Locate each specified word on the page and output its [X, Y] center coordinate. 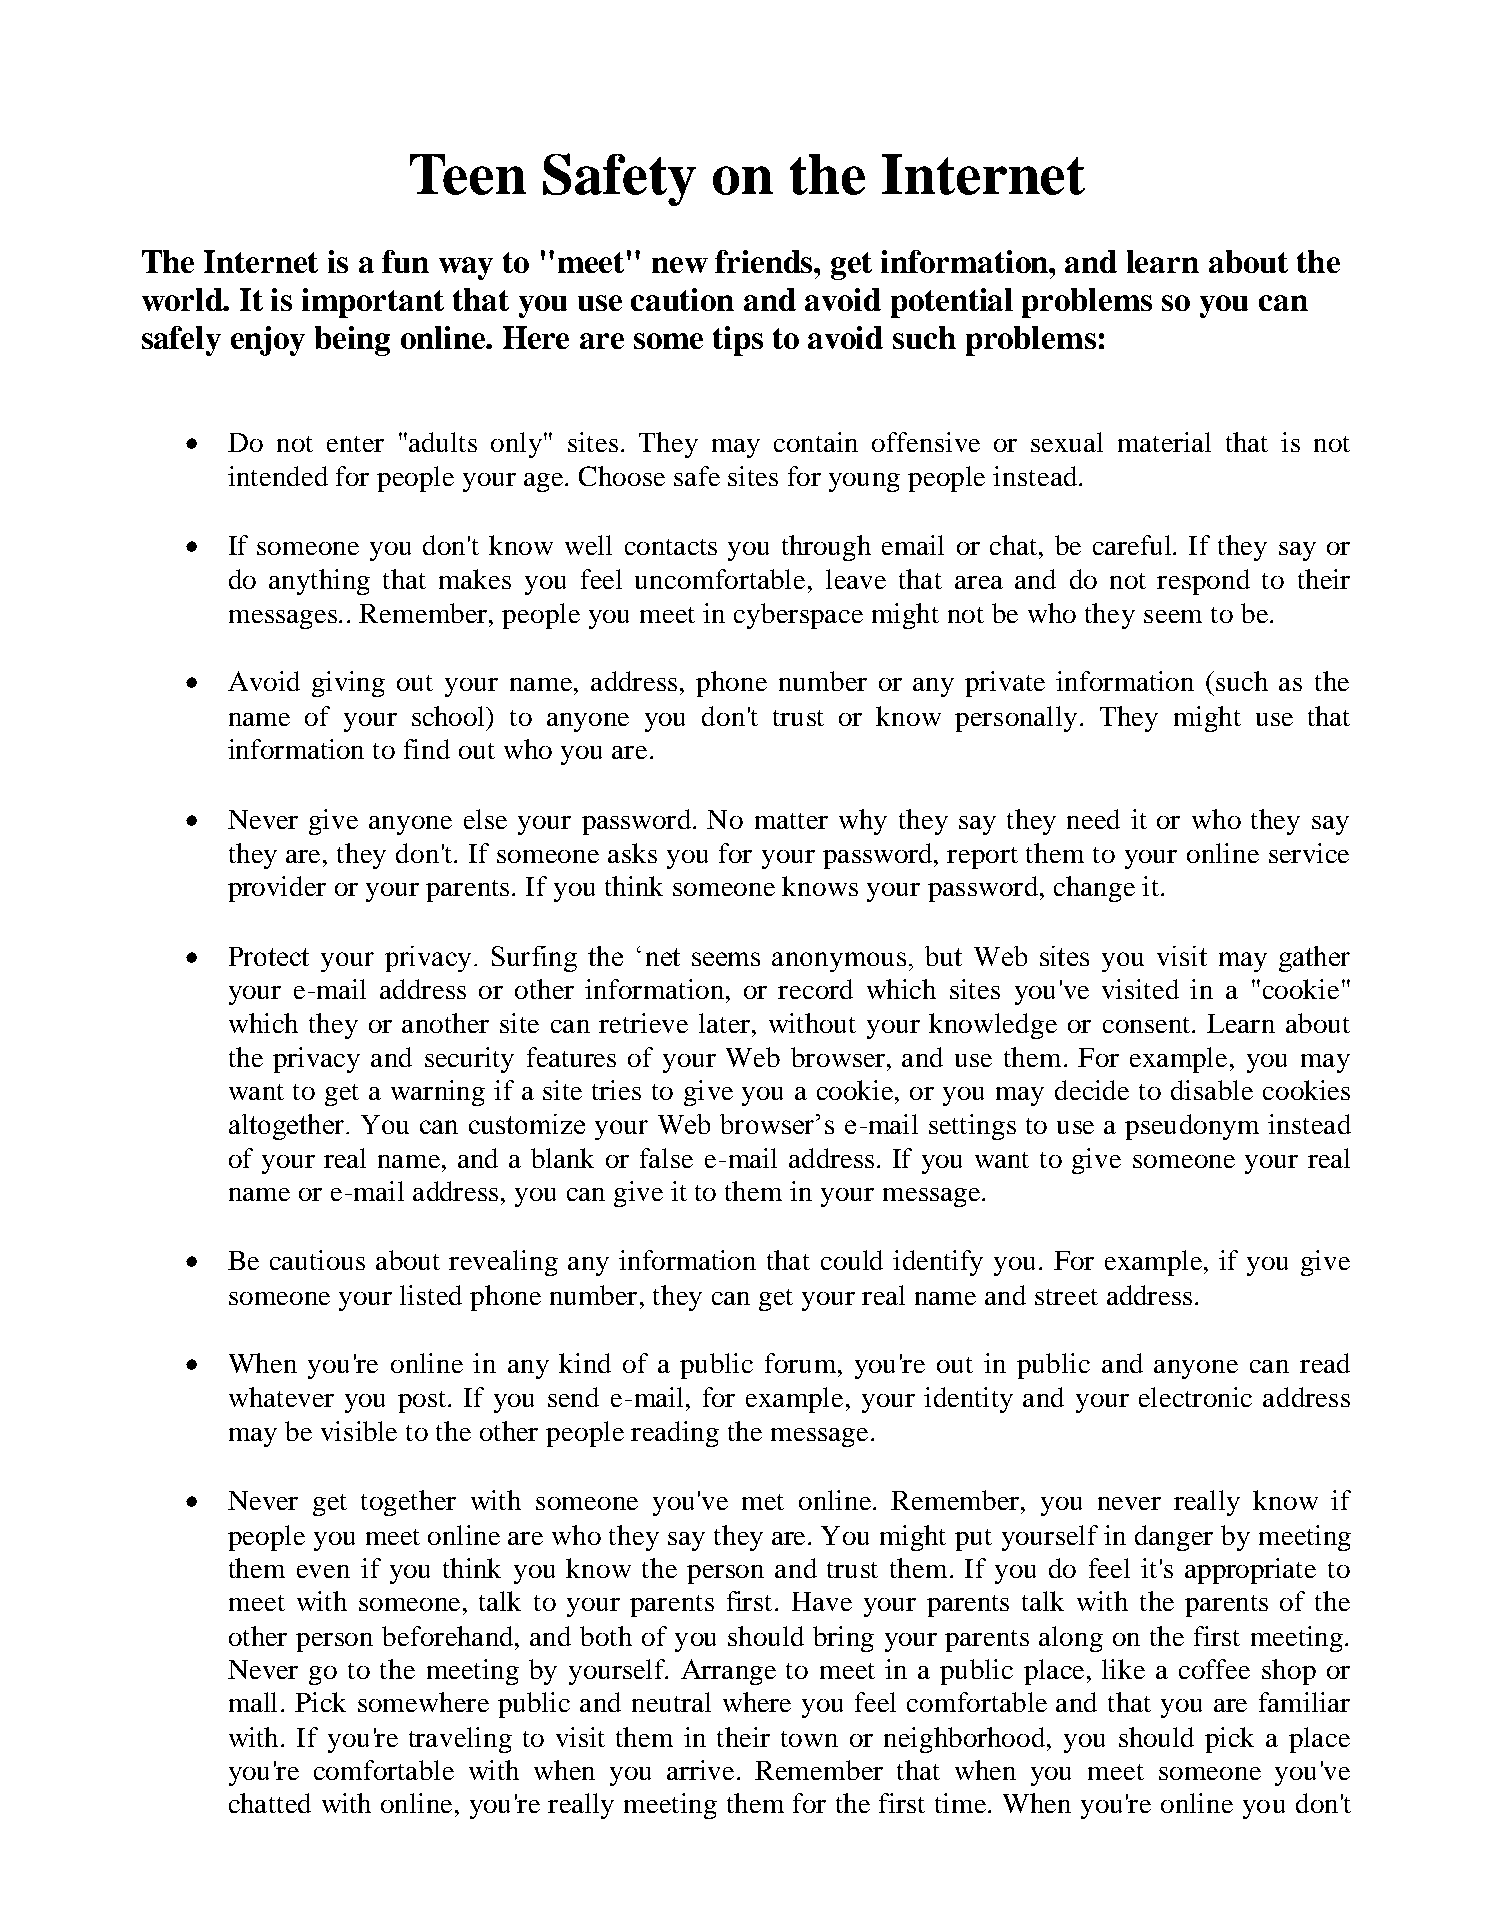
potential [952, 303]
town [809, 1739]
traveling [460, 1740]
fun [405, 261]
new [680, 265]
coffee [1214, 1669]
